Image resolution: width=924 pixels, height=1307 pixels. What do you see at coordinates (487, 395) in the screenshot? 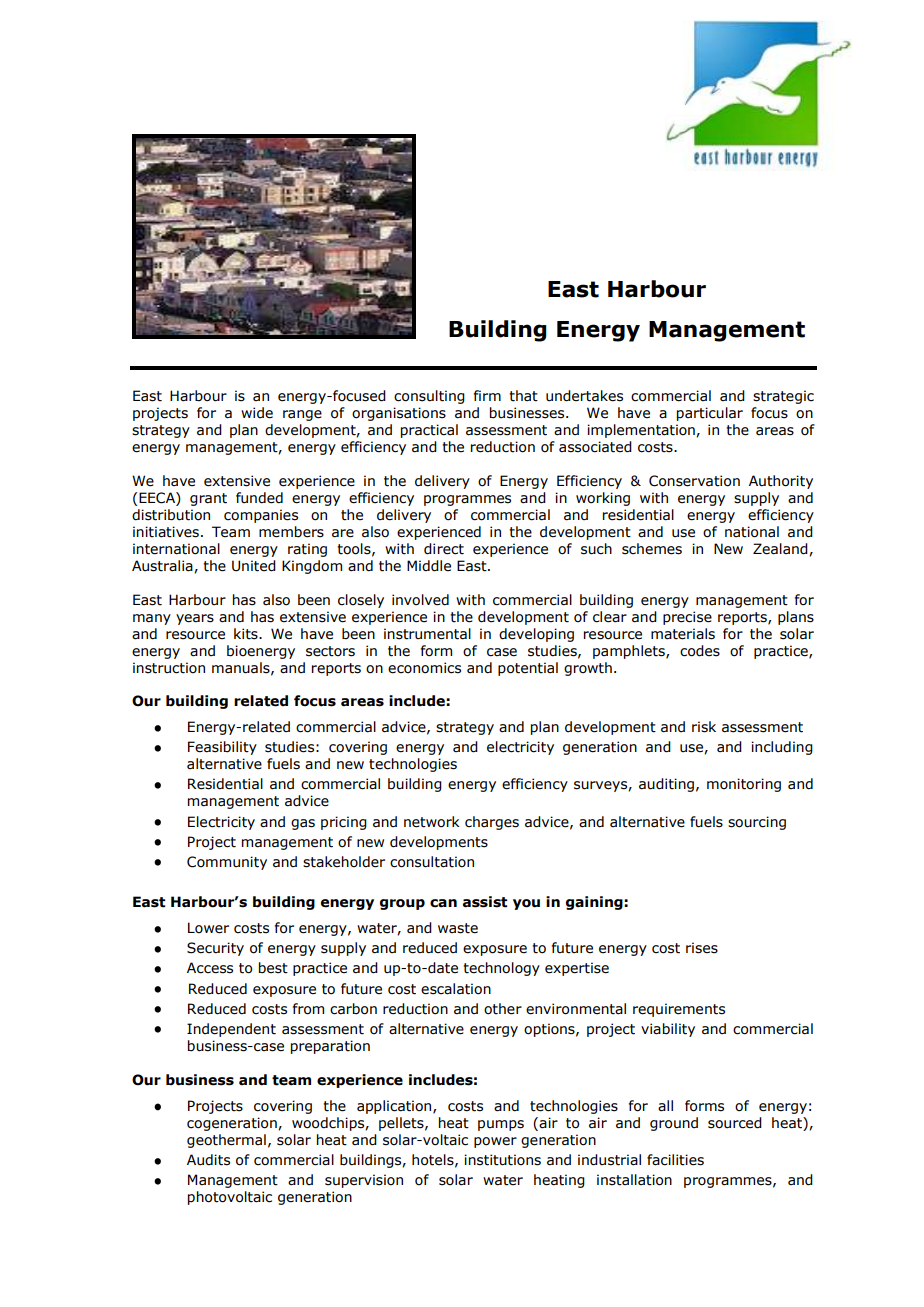
I see `firm` at bounding box center [487, 395].
